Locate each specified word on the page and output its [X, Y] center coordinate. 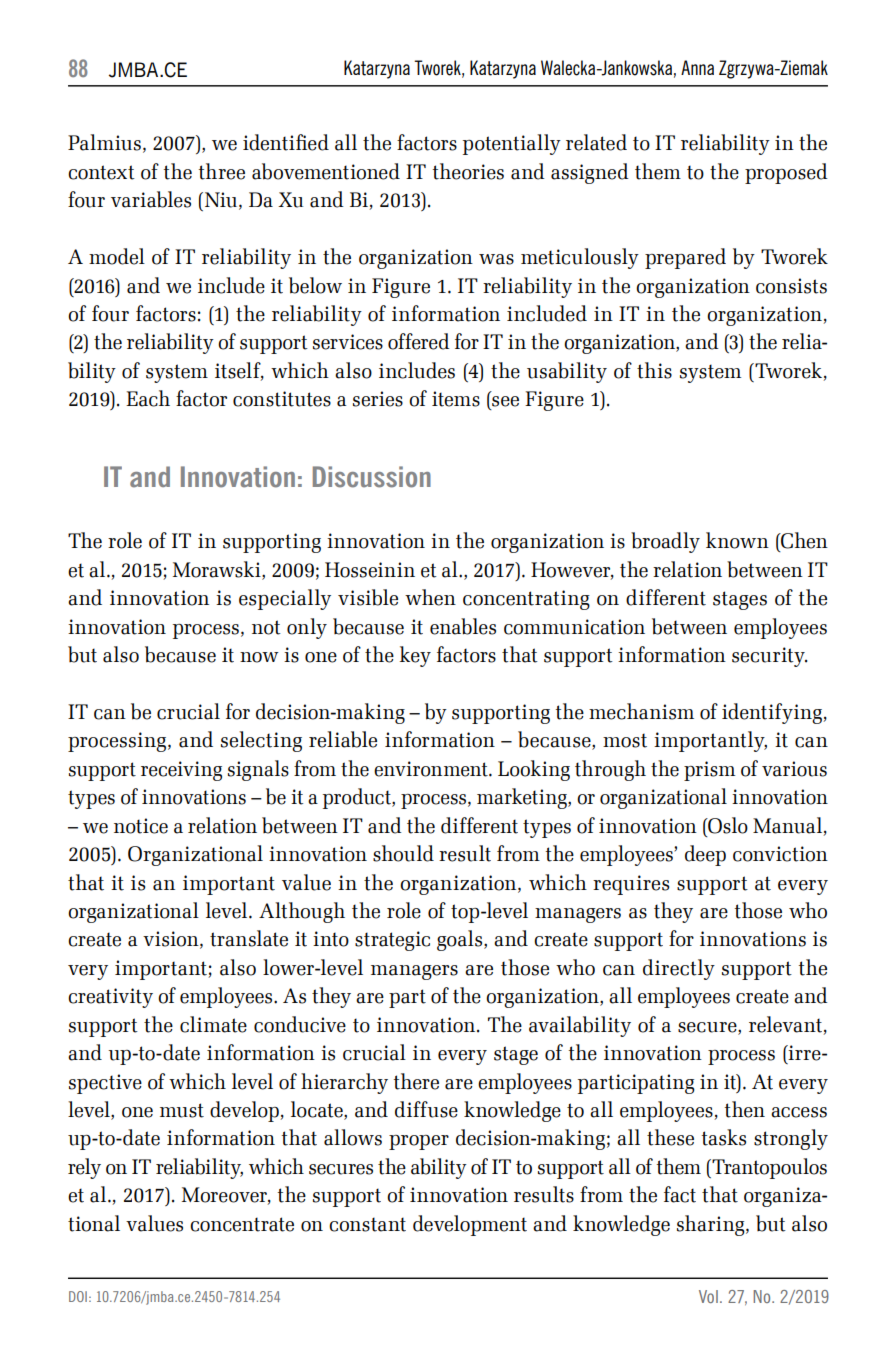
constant [367, 1224]
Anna [697, 67]
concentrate [242, 1224]
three [222, 171]
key [415, 656]
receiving [181, 771]
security [769, 657]
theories [468, 171]
